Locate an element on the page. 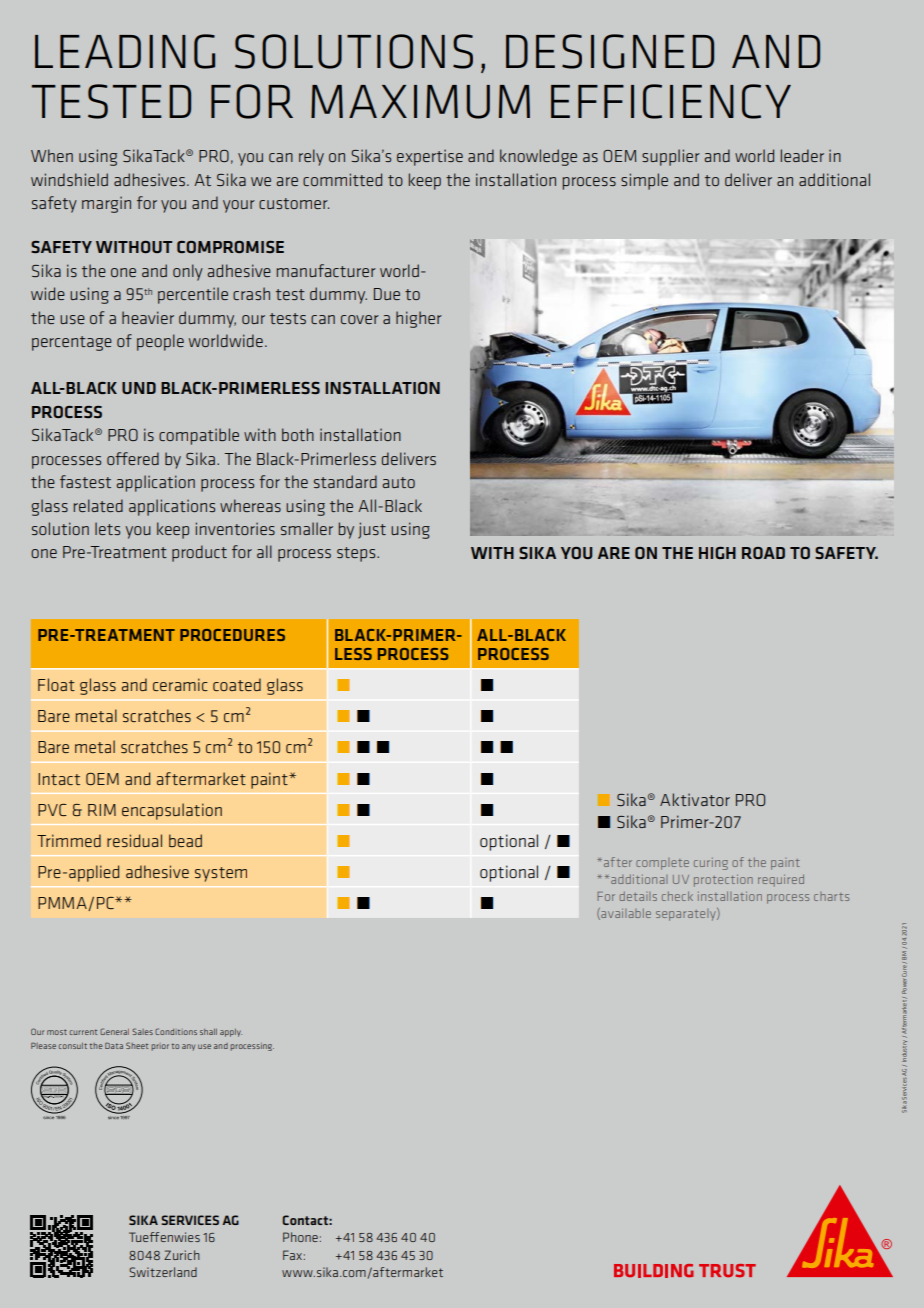 Image resolution: width=924 pixels, height=1308 pixels. protection is located at coordinates (723, 881).
